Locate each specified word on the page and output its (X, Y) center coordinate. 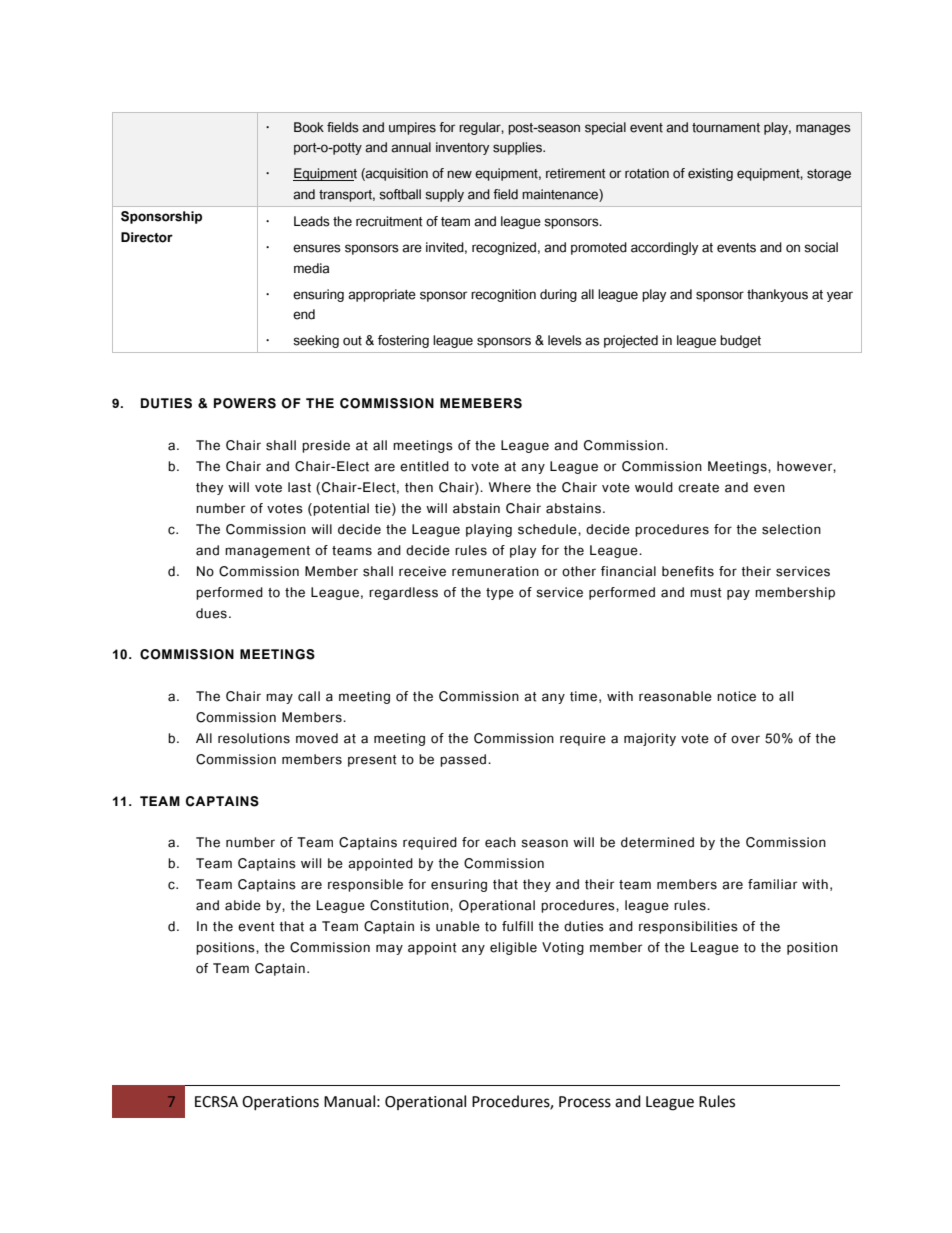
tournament (726, 128)
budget (740, 341)
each (500, 842)
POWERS (245, 403)
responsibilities (688, 927)
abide (243, 905)
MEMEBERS (481, 403)
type (500, 594)
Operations (280, 1103)
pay (738, 594)
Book (309, 127)
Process (585, 1102)
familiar (772, 884)
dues (211, 613)
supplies (518, 148)
